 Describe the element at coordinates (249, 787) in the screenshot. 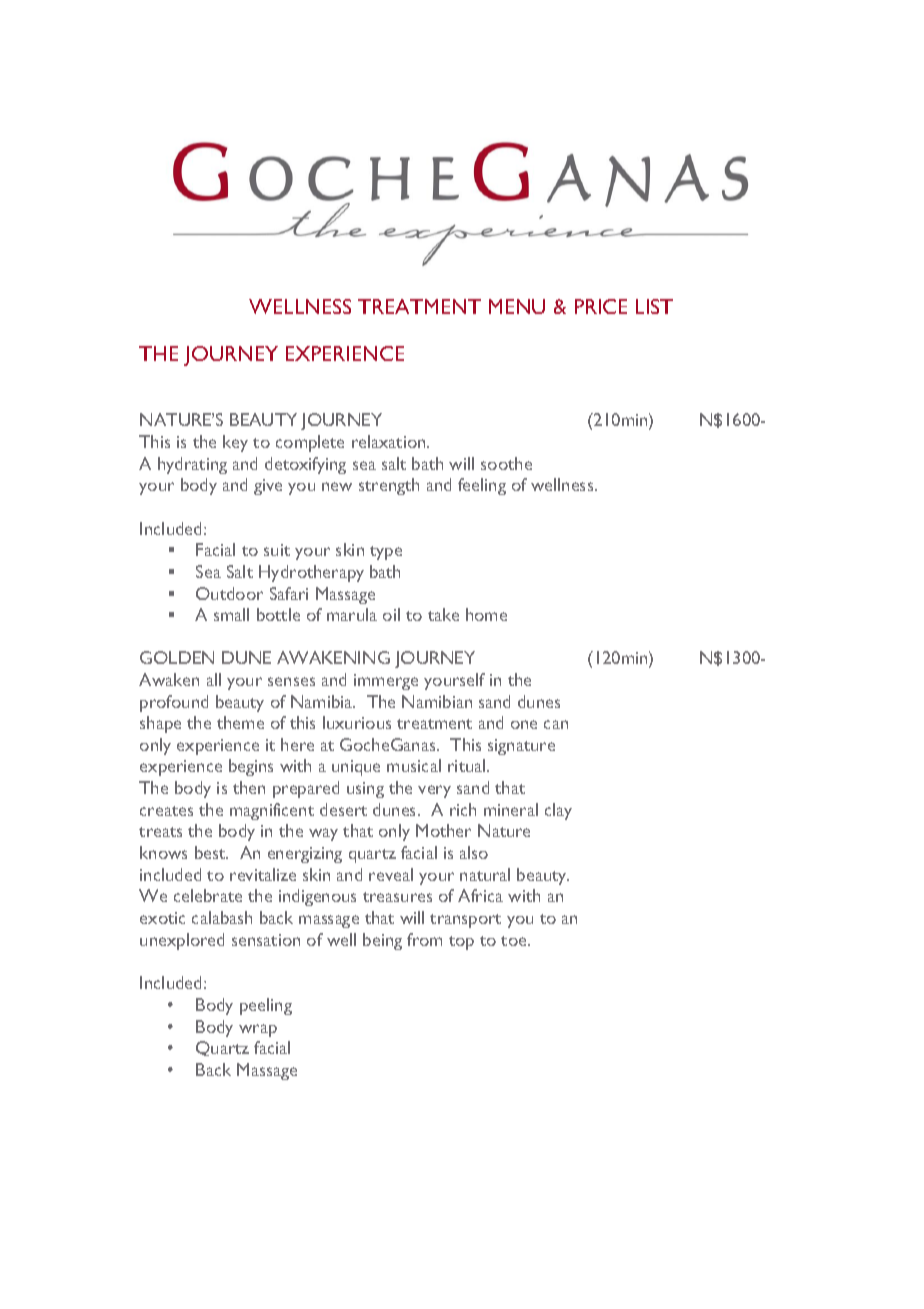

I see `then` at that location.
